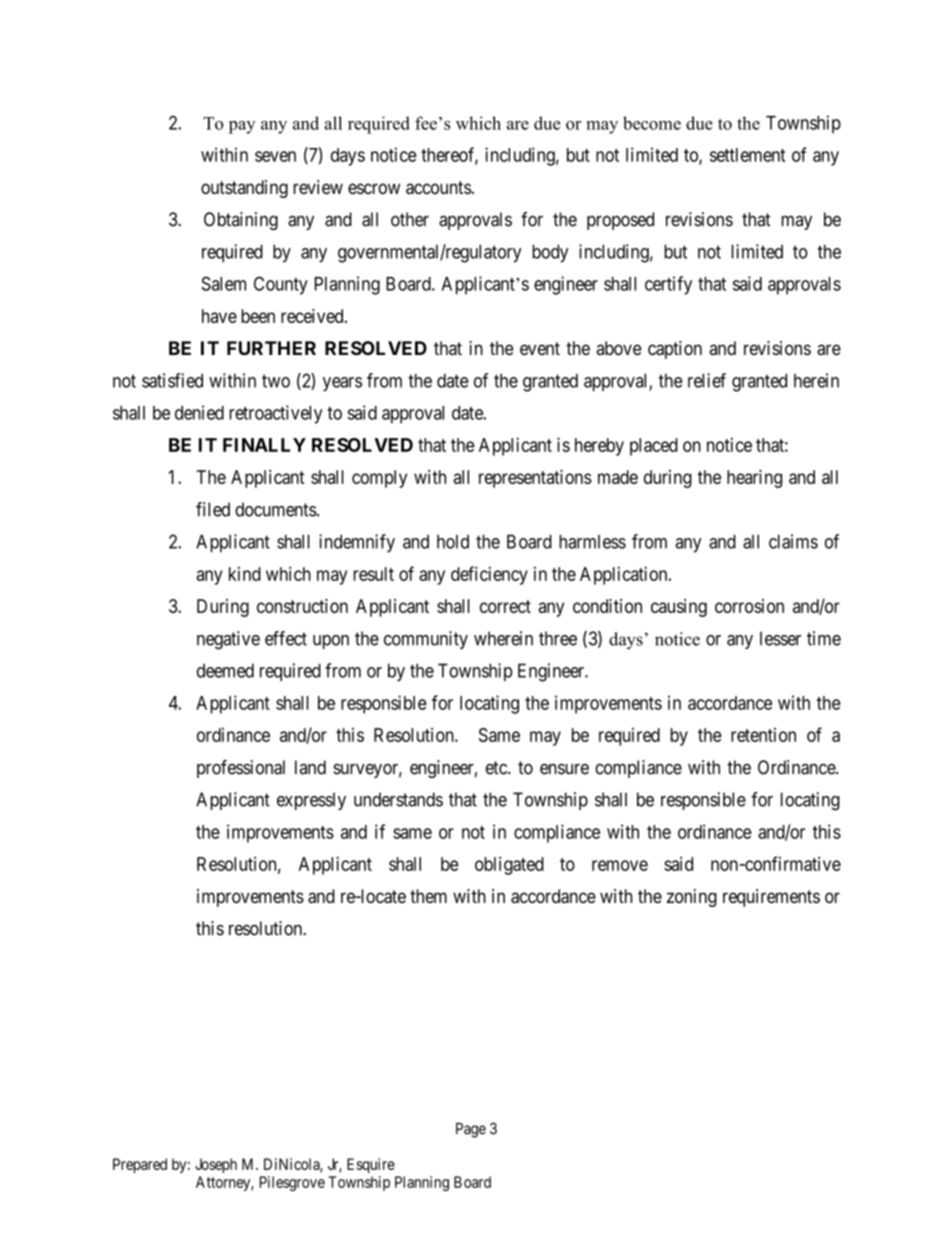 The height and width of the screenshot is (1233, 952). What do you see at coordinates (228, 640) in the screenshot?
I see `negative` at bounding box center [228, 640].
